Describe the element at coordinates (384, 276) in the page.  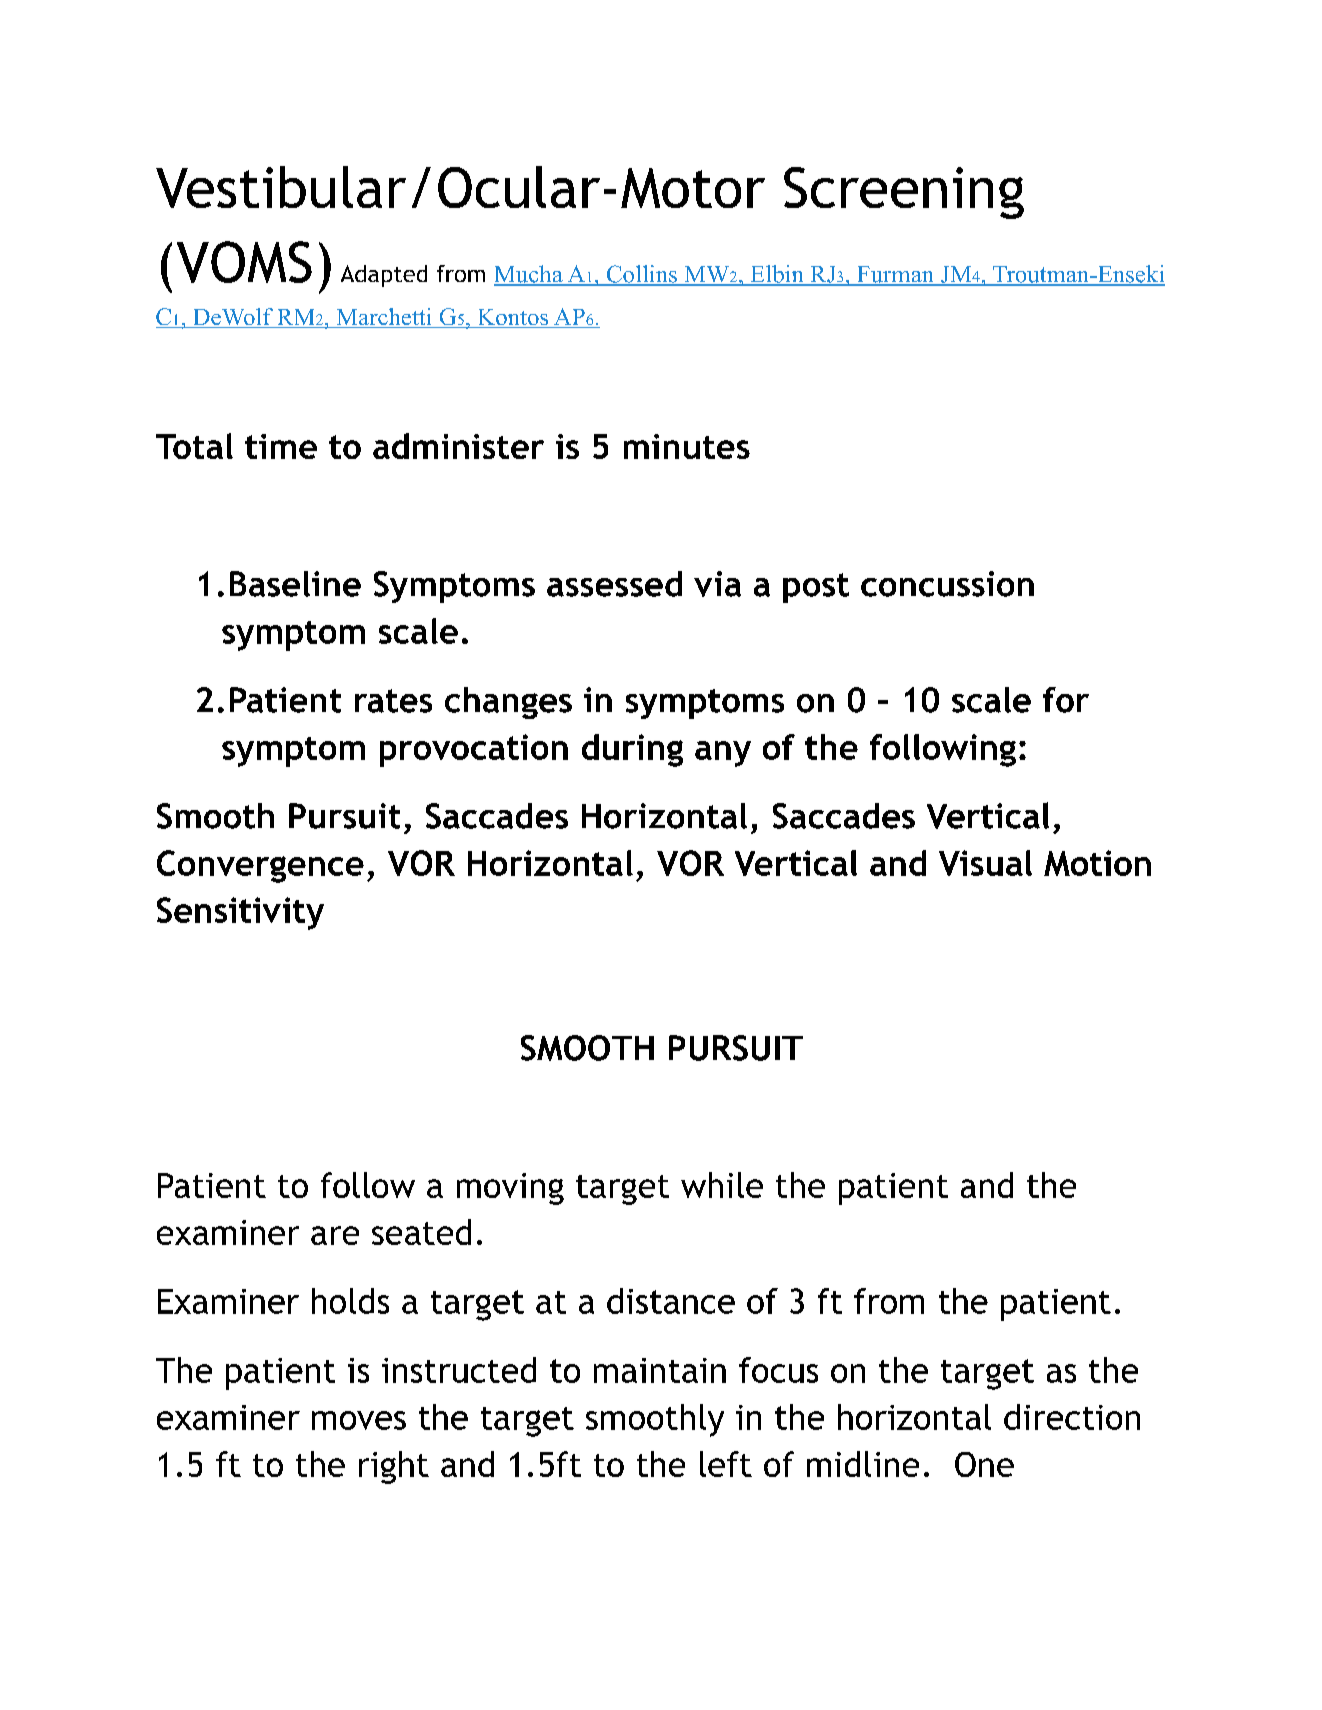
I see `Adapted` at that location.
